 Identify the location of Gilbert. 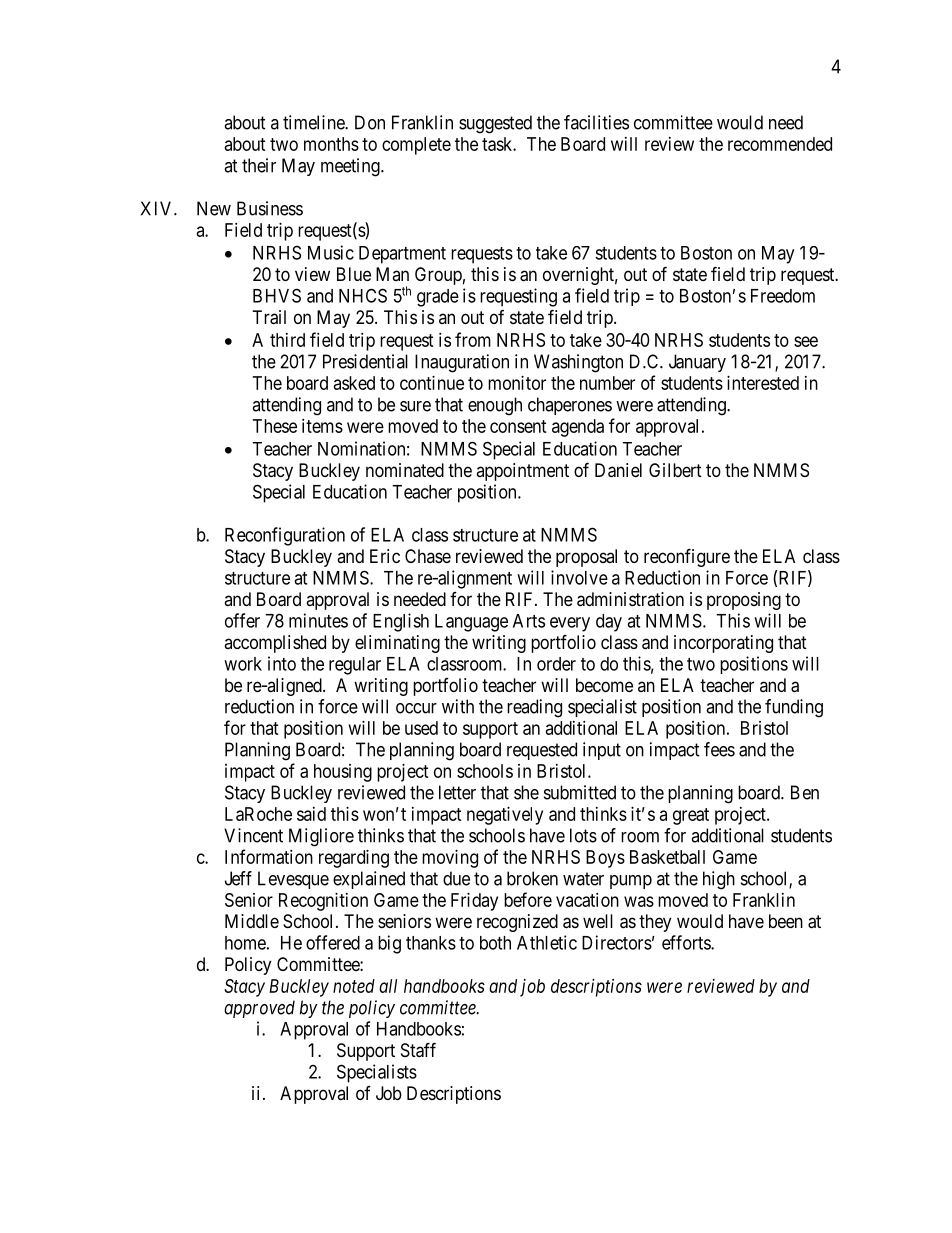
(675, 470).
